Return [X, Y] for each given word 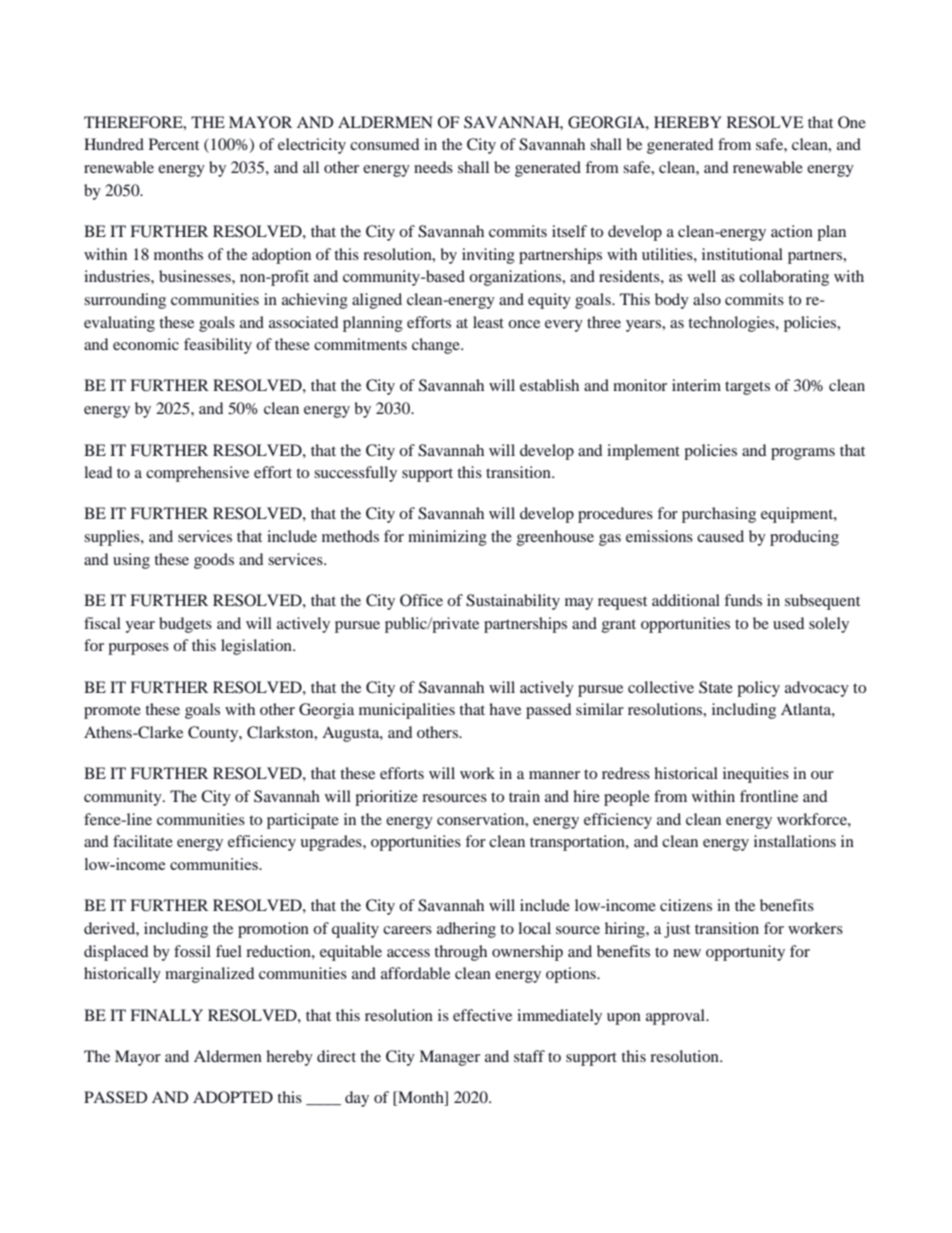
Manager [450, 1058]
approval [676, 1017]
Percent [174, 144]
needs [433, 167]
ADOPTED [233, 1097]
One [852, 122]
